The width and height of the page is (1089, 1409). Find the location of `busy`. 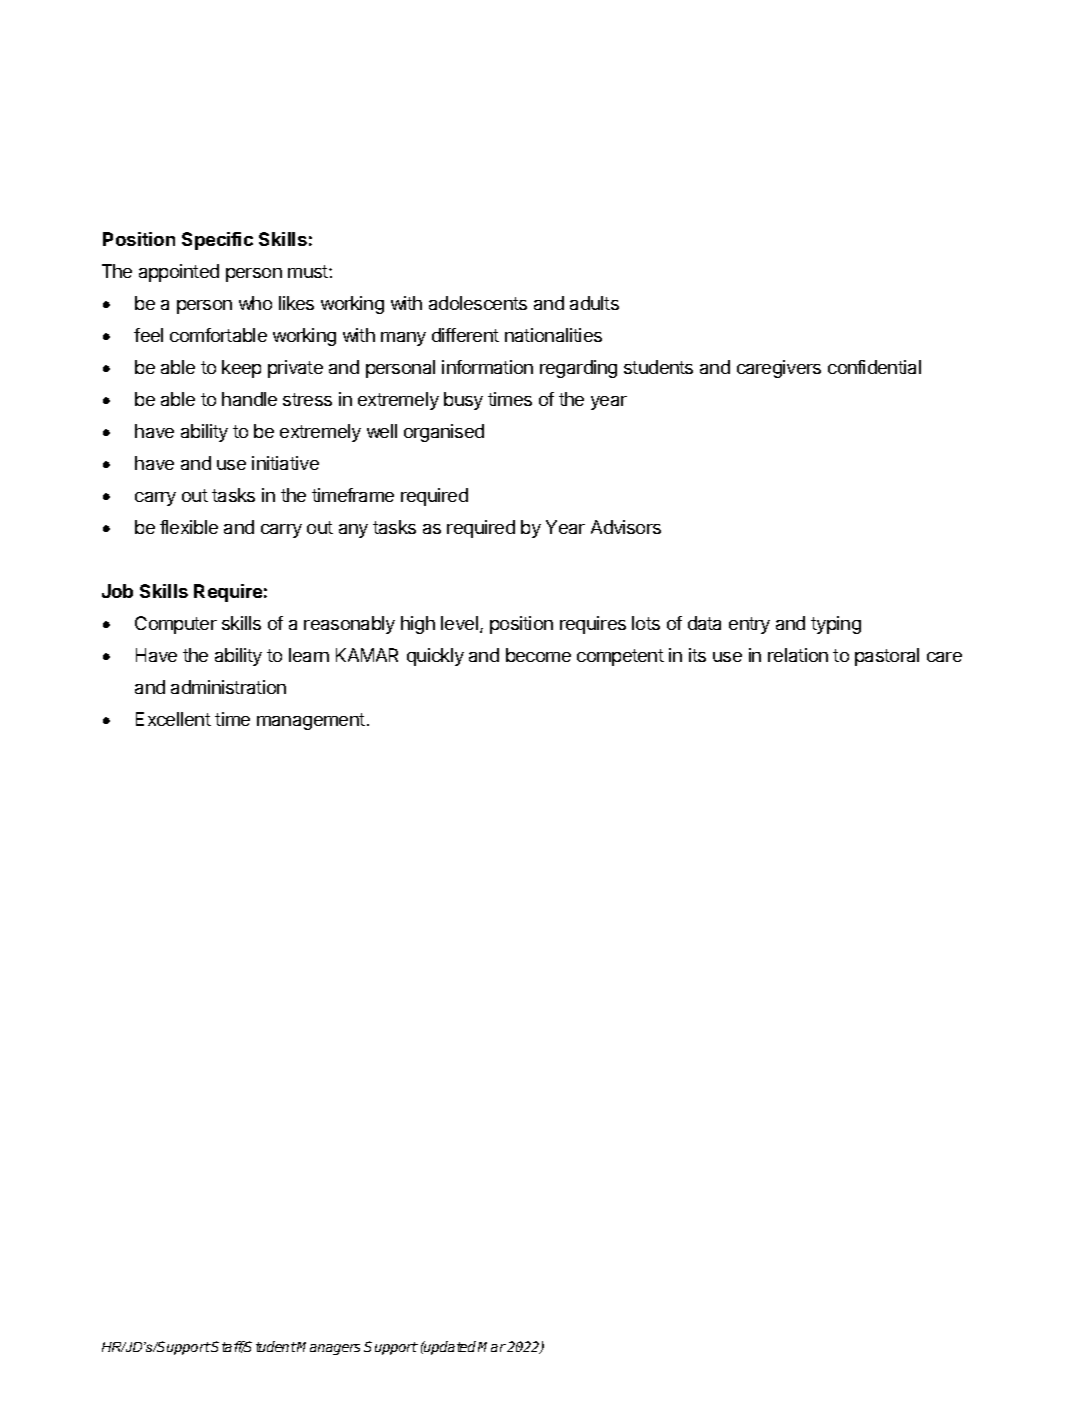

busy is located at coordinates (463, 401).
